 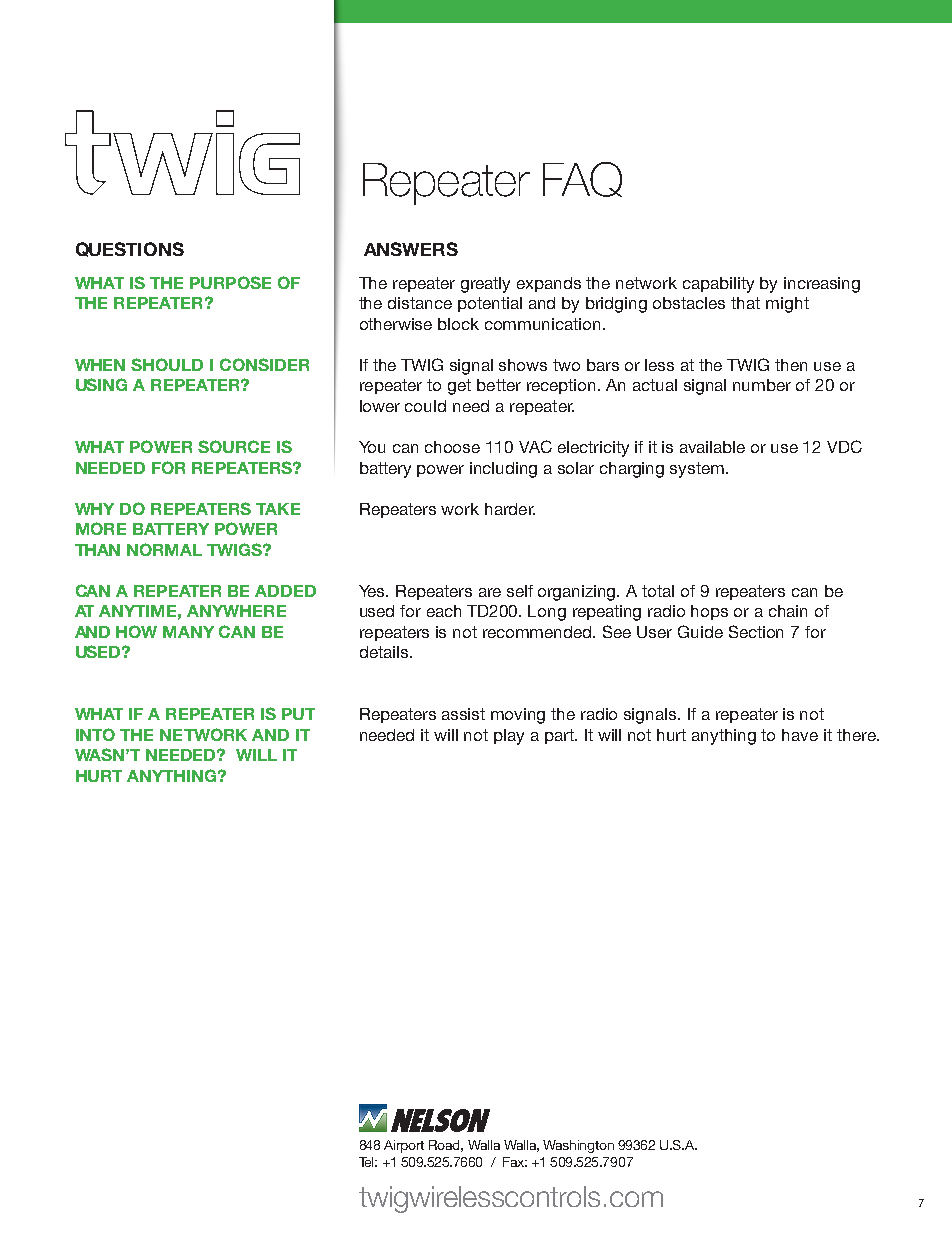 What do you see at coordinates (509, 737) in the screenshot?
I see `play` at bounding box center [509, 737].
